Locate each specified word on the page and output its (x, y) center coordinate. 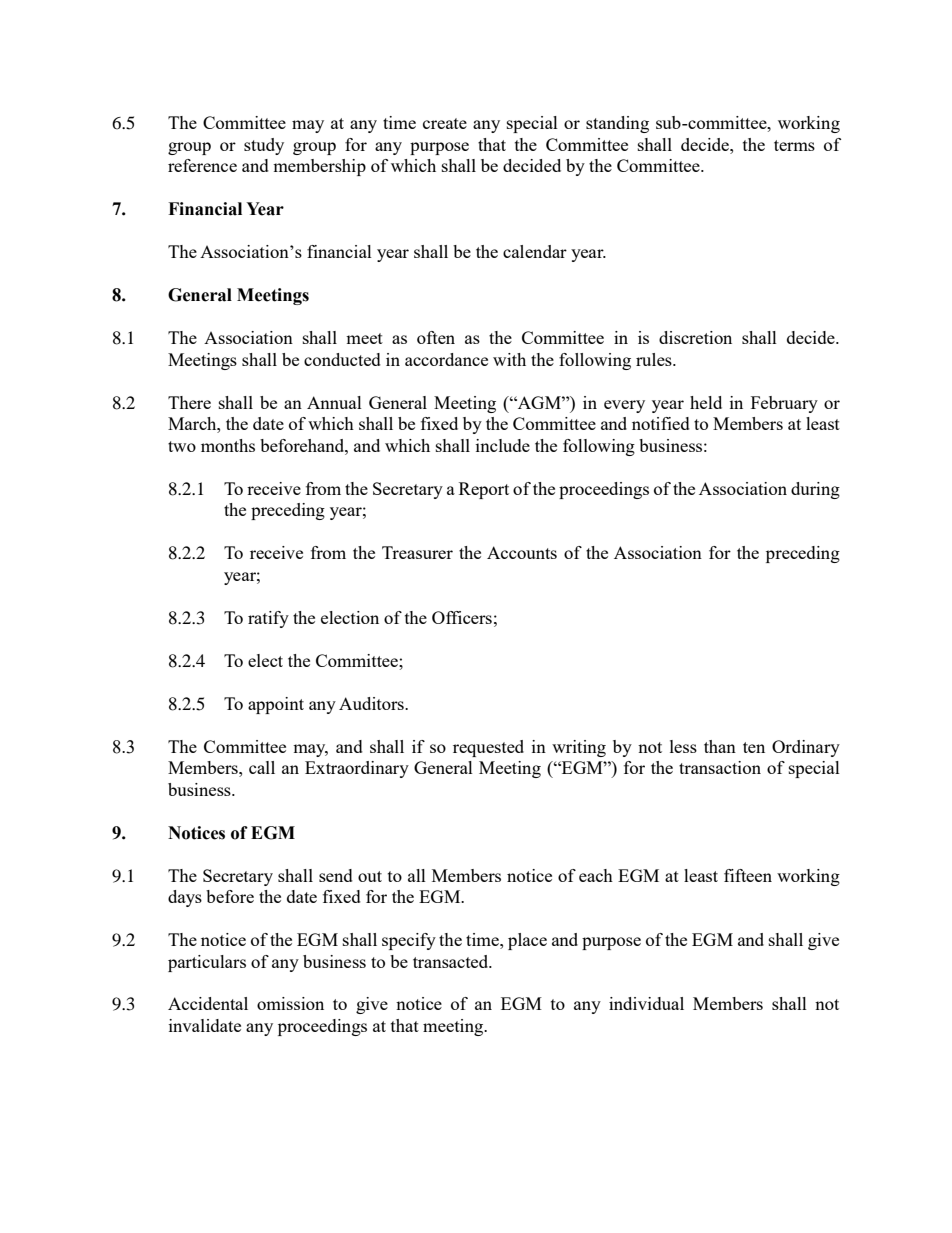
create (445, 123)
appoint (276, 705)
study (264, 146)
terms (794, 145)
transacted (452, 961)
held (706, 402)
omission (290, 1003)
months (228, 445)
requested (488, 748)
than (720, 746)
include (503, 445)
